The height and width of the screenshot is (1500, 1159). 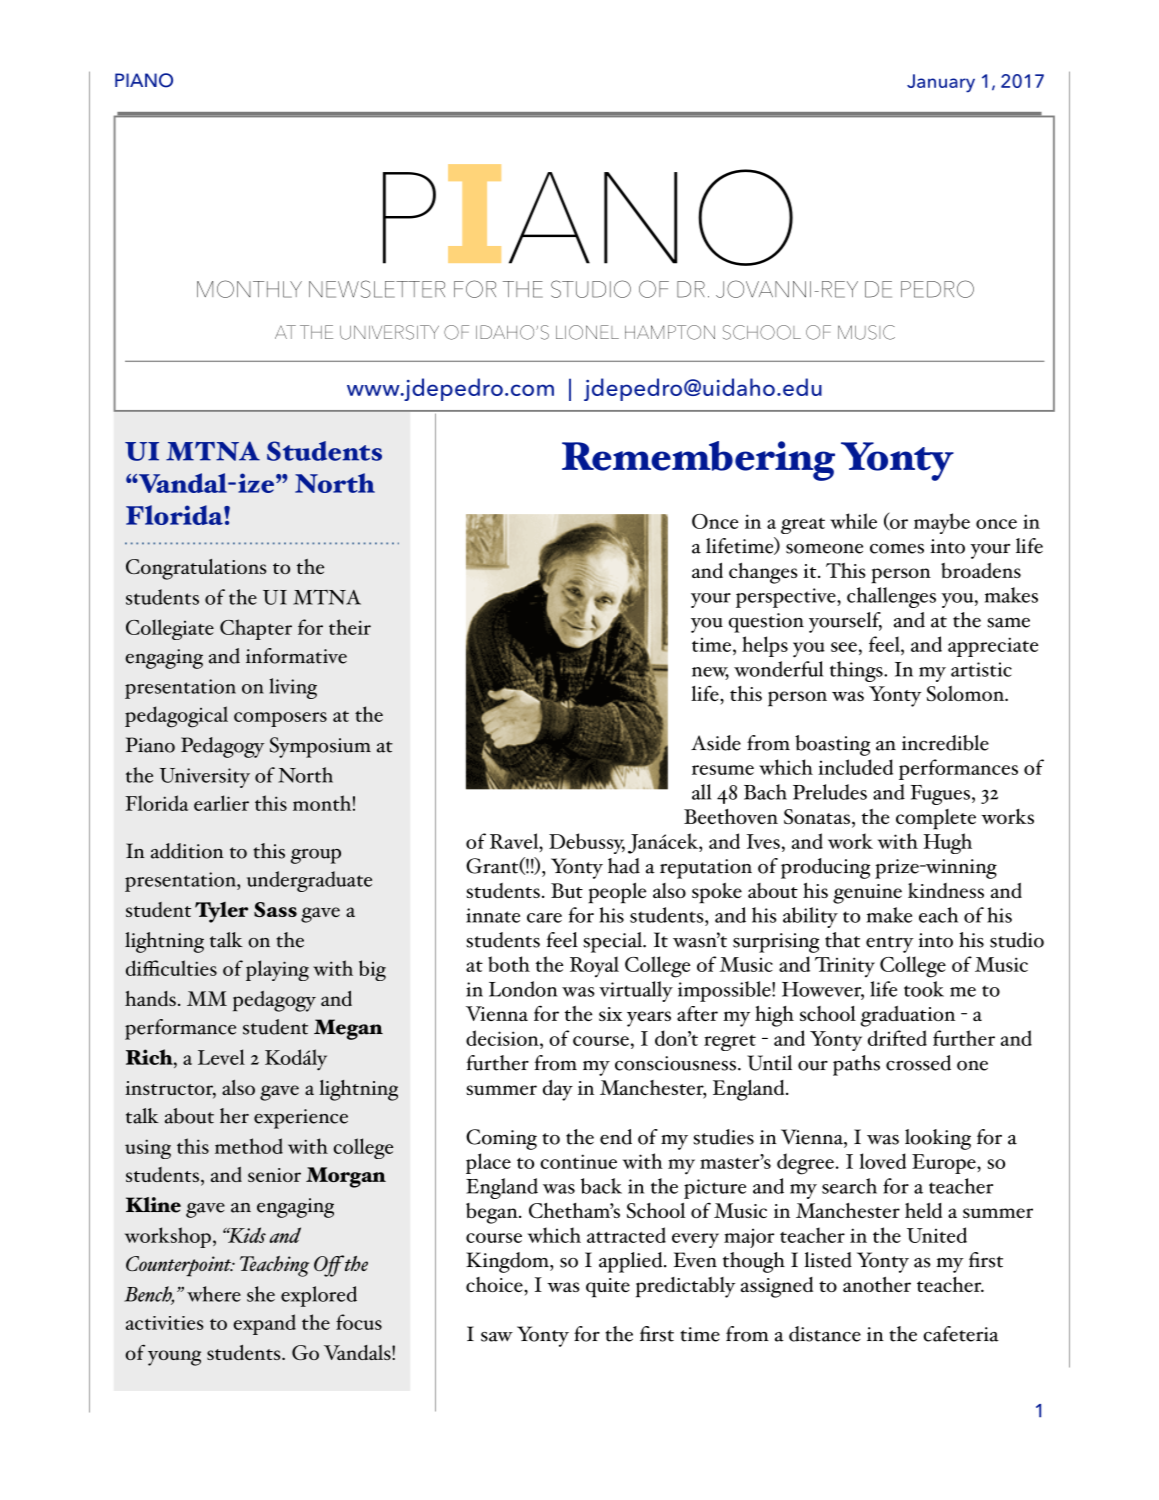 What do you see at coordinates (587, 332) in the screenshot?
I see `LIONEL` at bounding box center [587, 332].
